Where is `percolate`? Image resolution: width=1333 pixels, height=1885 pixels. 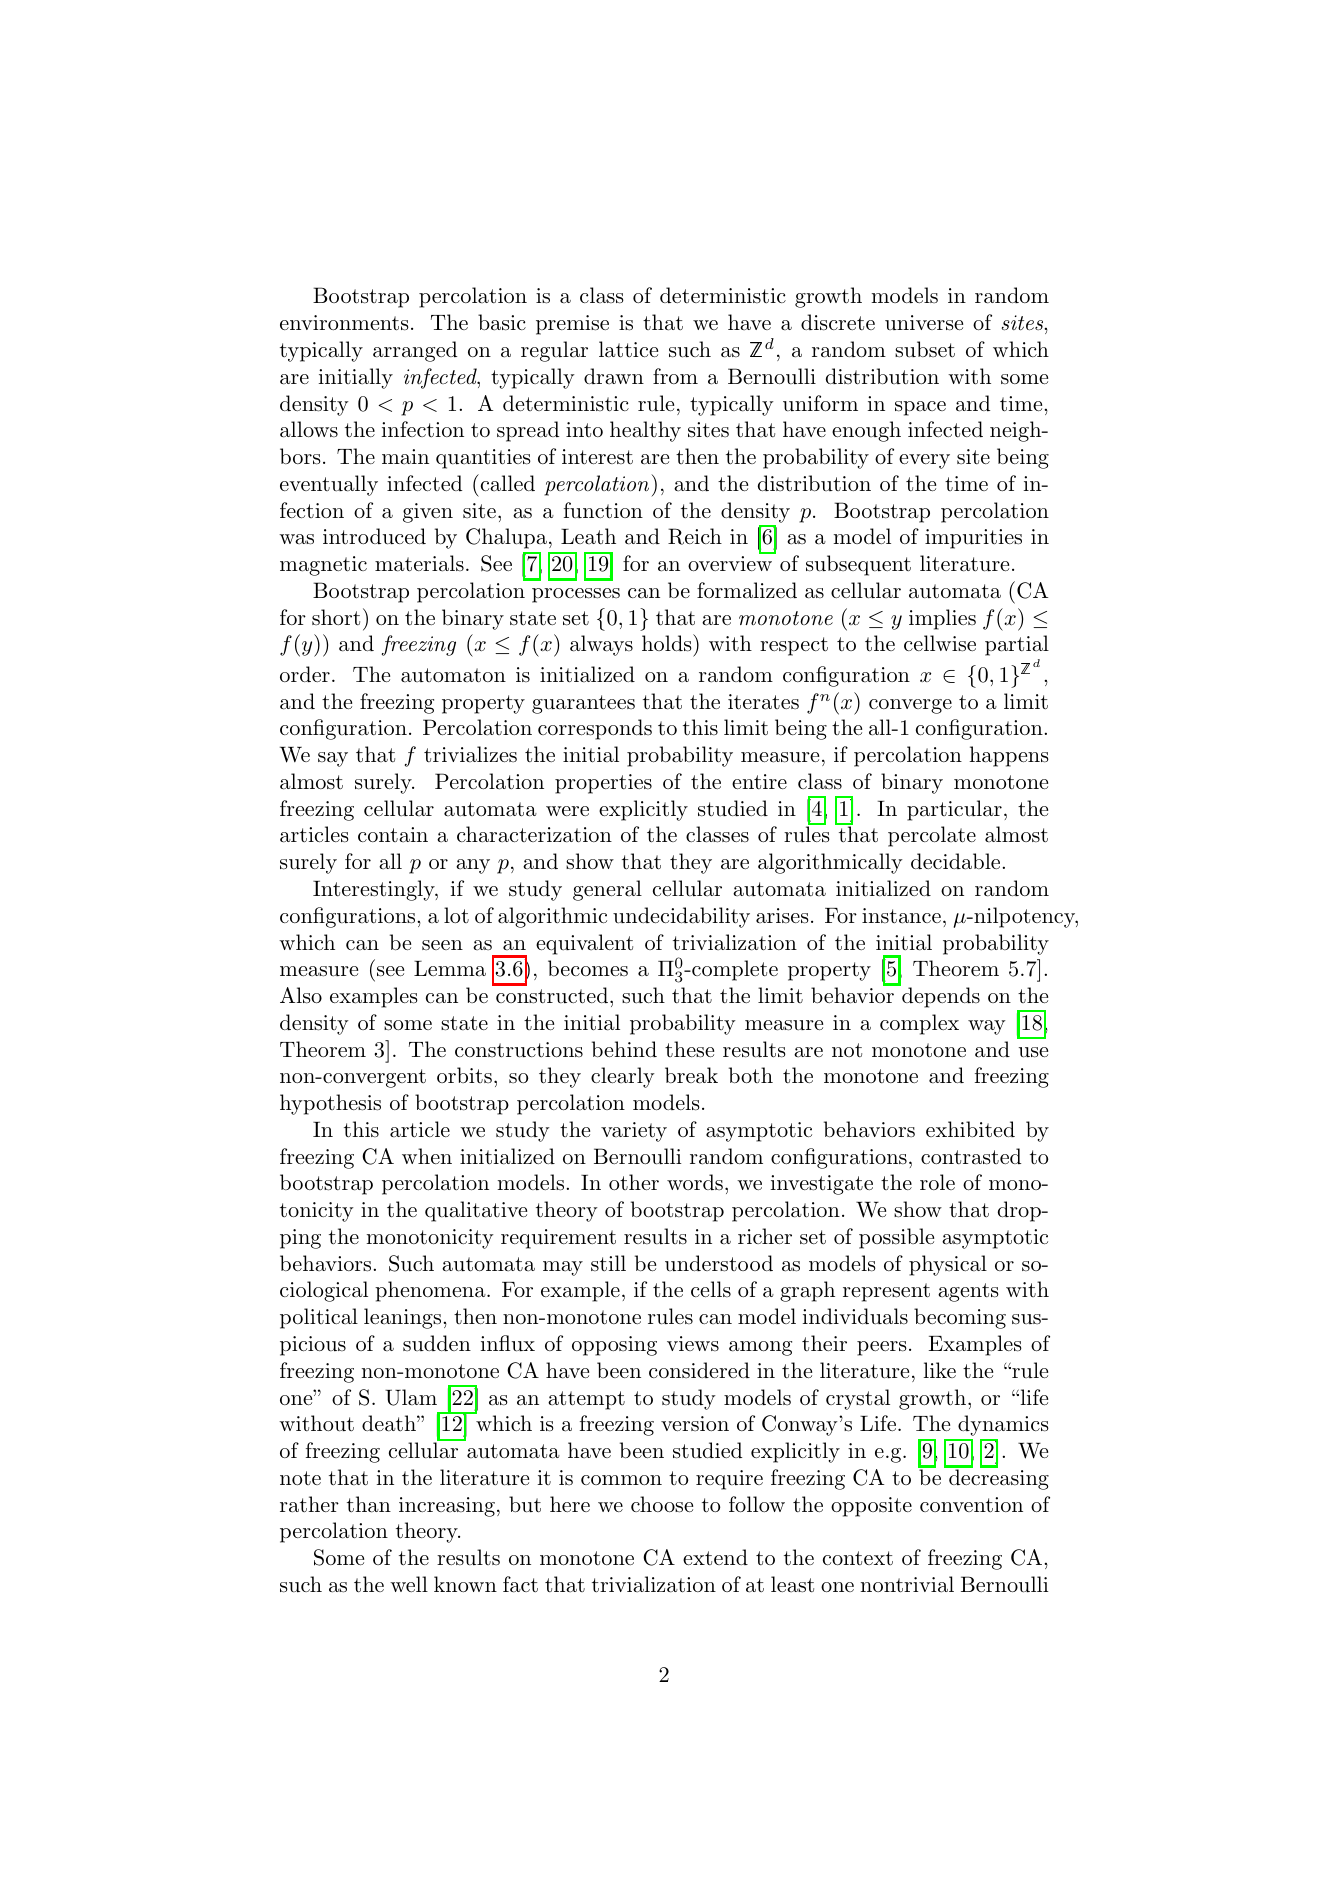 percolate is located at coordinates (932, 836).
